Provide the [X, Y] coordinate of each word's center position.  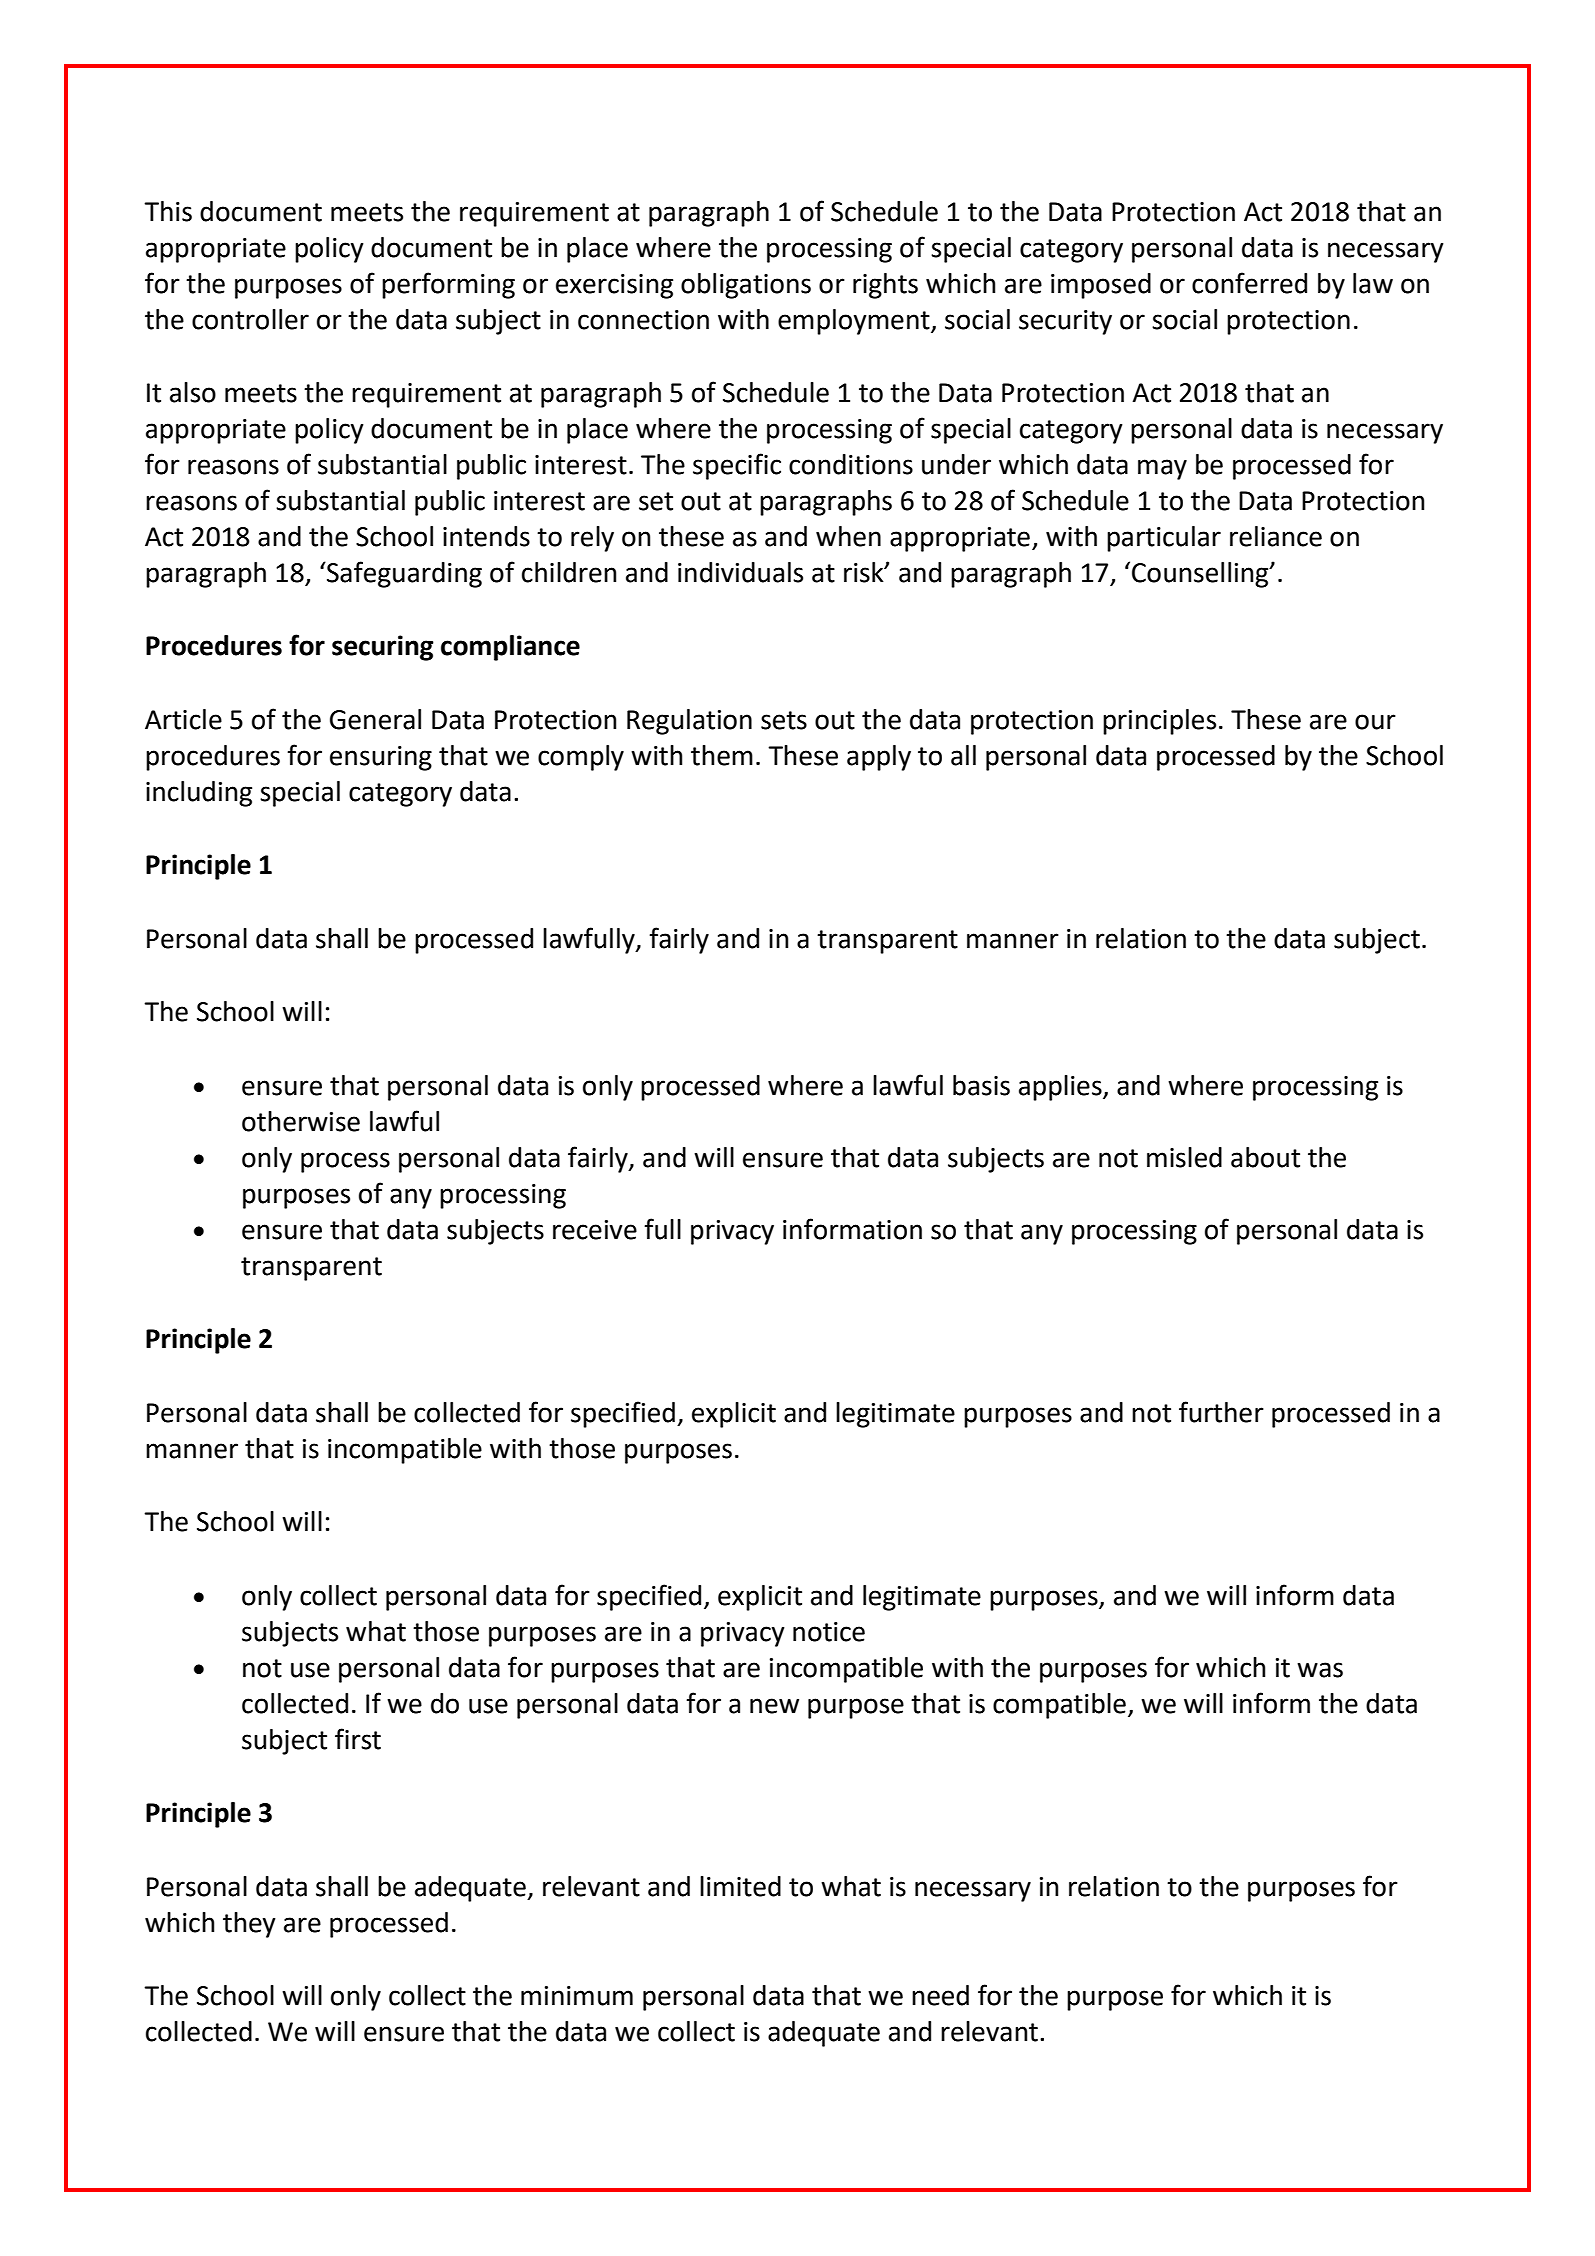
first [358, 1739]
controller [250, 319]
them [722, 755]
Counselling [1201, 575]
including [199, 794]
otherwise [301, 1121]
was [1320, 1670]
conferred [1249, 283]
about [1265, 1157]
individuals [740, 572]
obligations [746, 286]
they [249, 1925]
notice [829, 1632]
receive [595, 1230]
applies [1061, 1088]
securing [383, 648]
